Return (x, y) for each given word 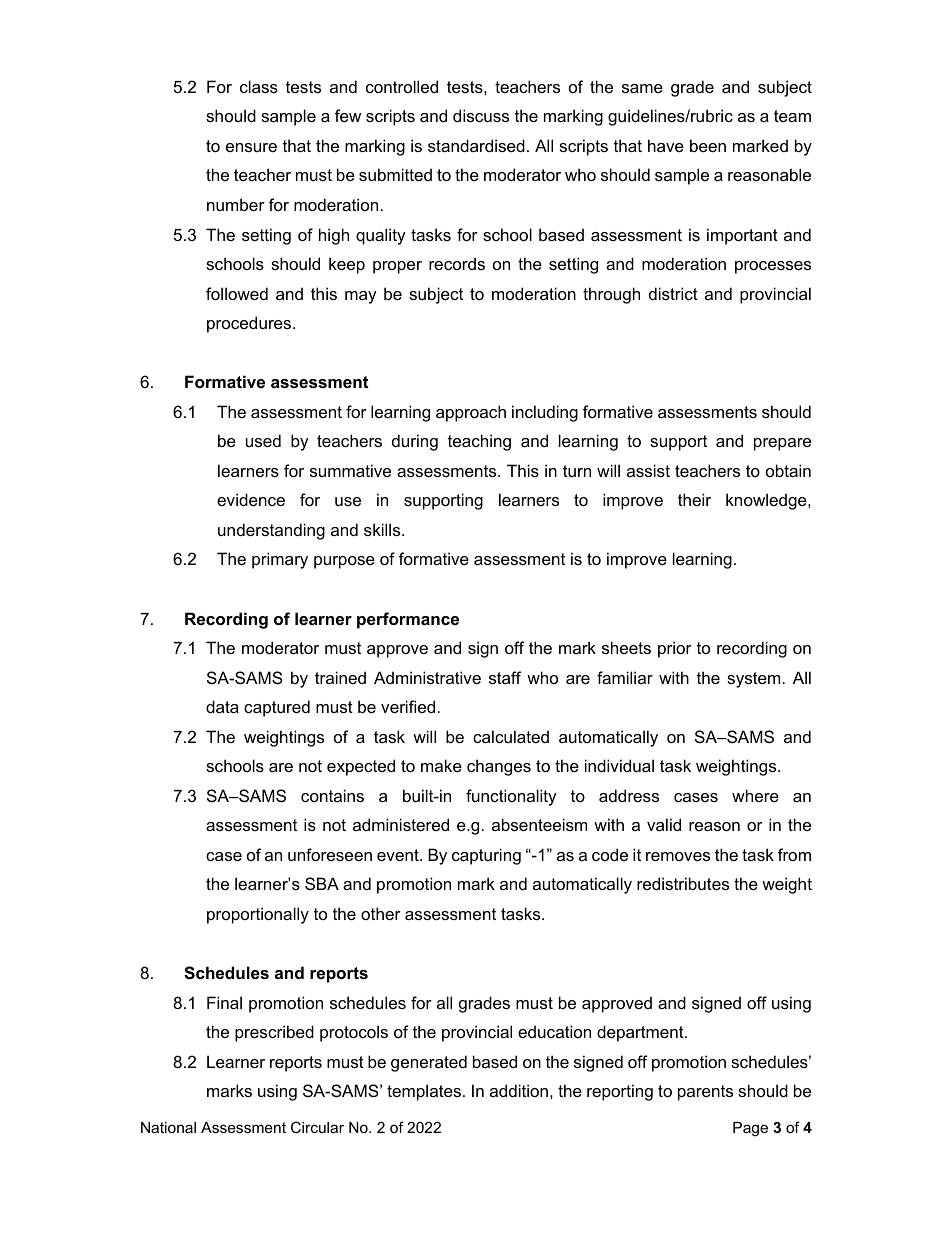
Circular (317, 1127)
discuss (481, 115)
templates (424, 1092)
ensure (251, 147)
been (708, 145)
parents (705, 1093)
